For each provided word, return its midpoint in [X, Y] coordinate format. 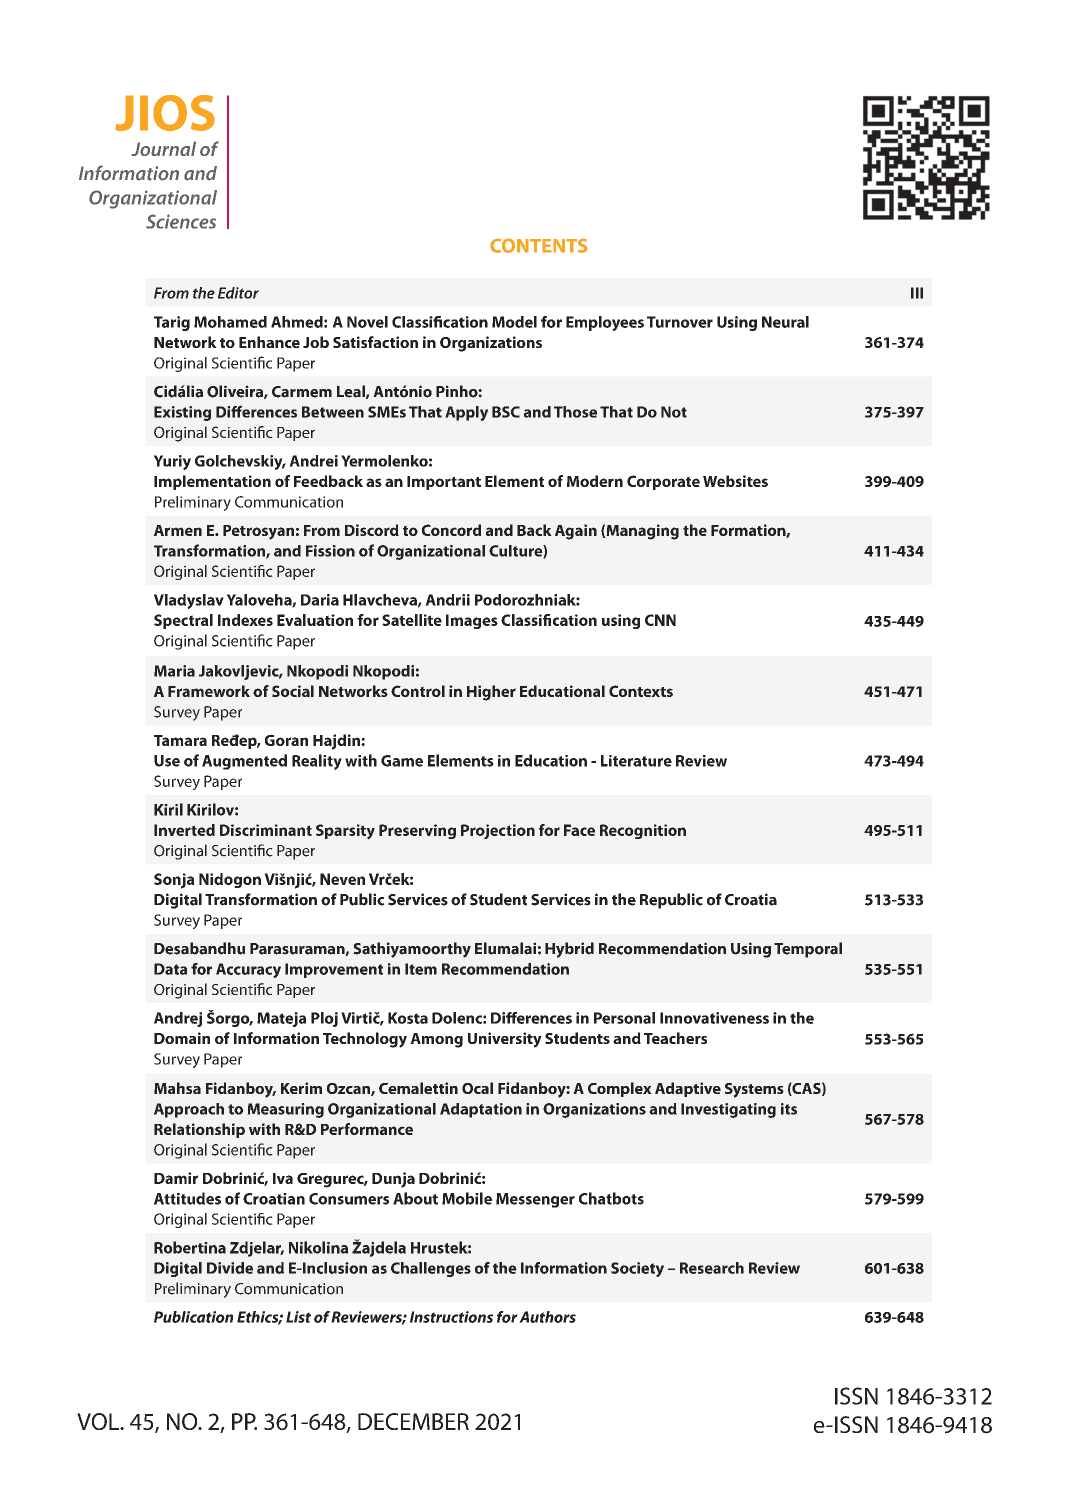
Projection [498, 832]
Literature [636, 761]
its [789, 1109]
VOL [99, 1421]
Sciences [181, 221]
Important [444, 483]
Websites [735, 481]
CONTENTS [539, 245]
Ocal [477, 1088]
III [917, 293]
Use [167, 761]
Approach [189, 1110]
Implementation [212, 482]
